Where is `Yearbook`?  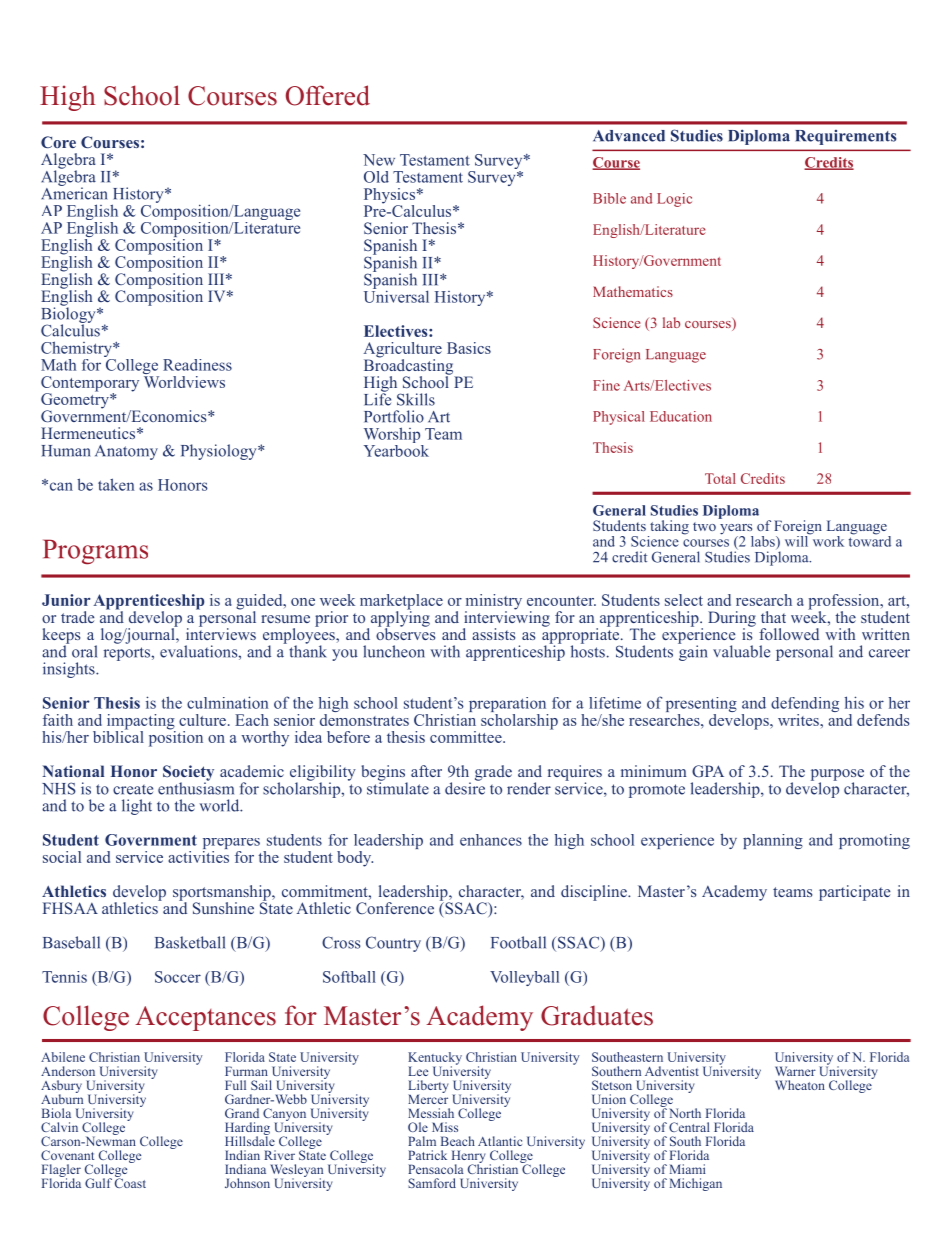 Yearbook is located at coordinates (396, 449).
